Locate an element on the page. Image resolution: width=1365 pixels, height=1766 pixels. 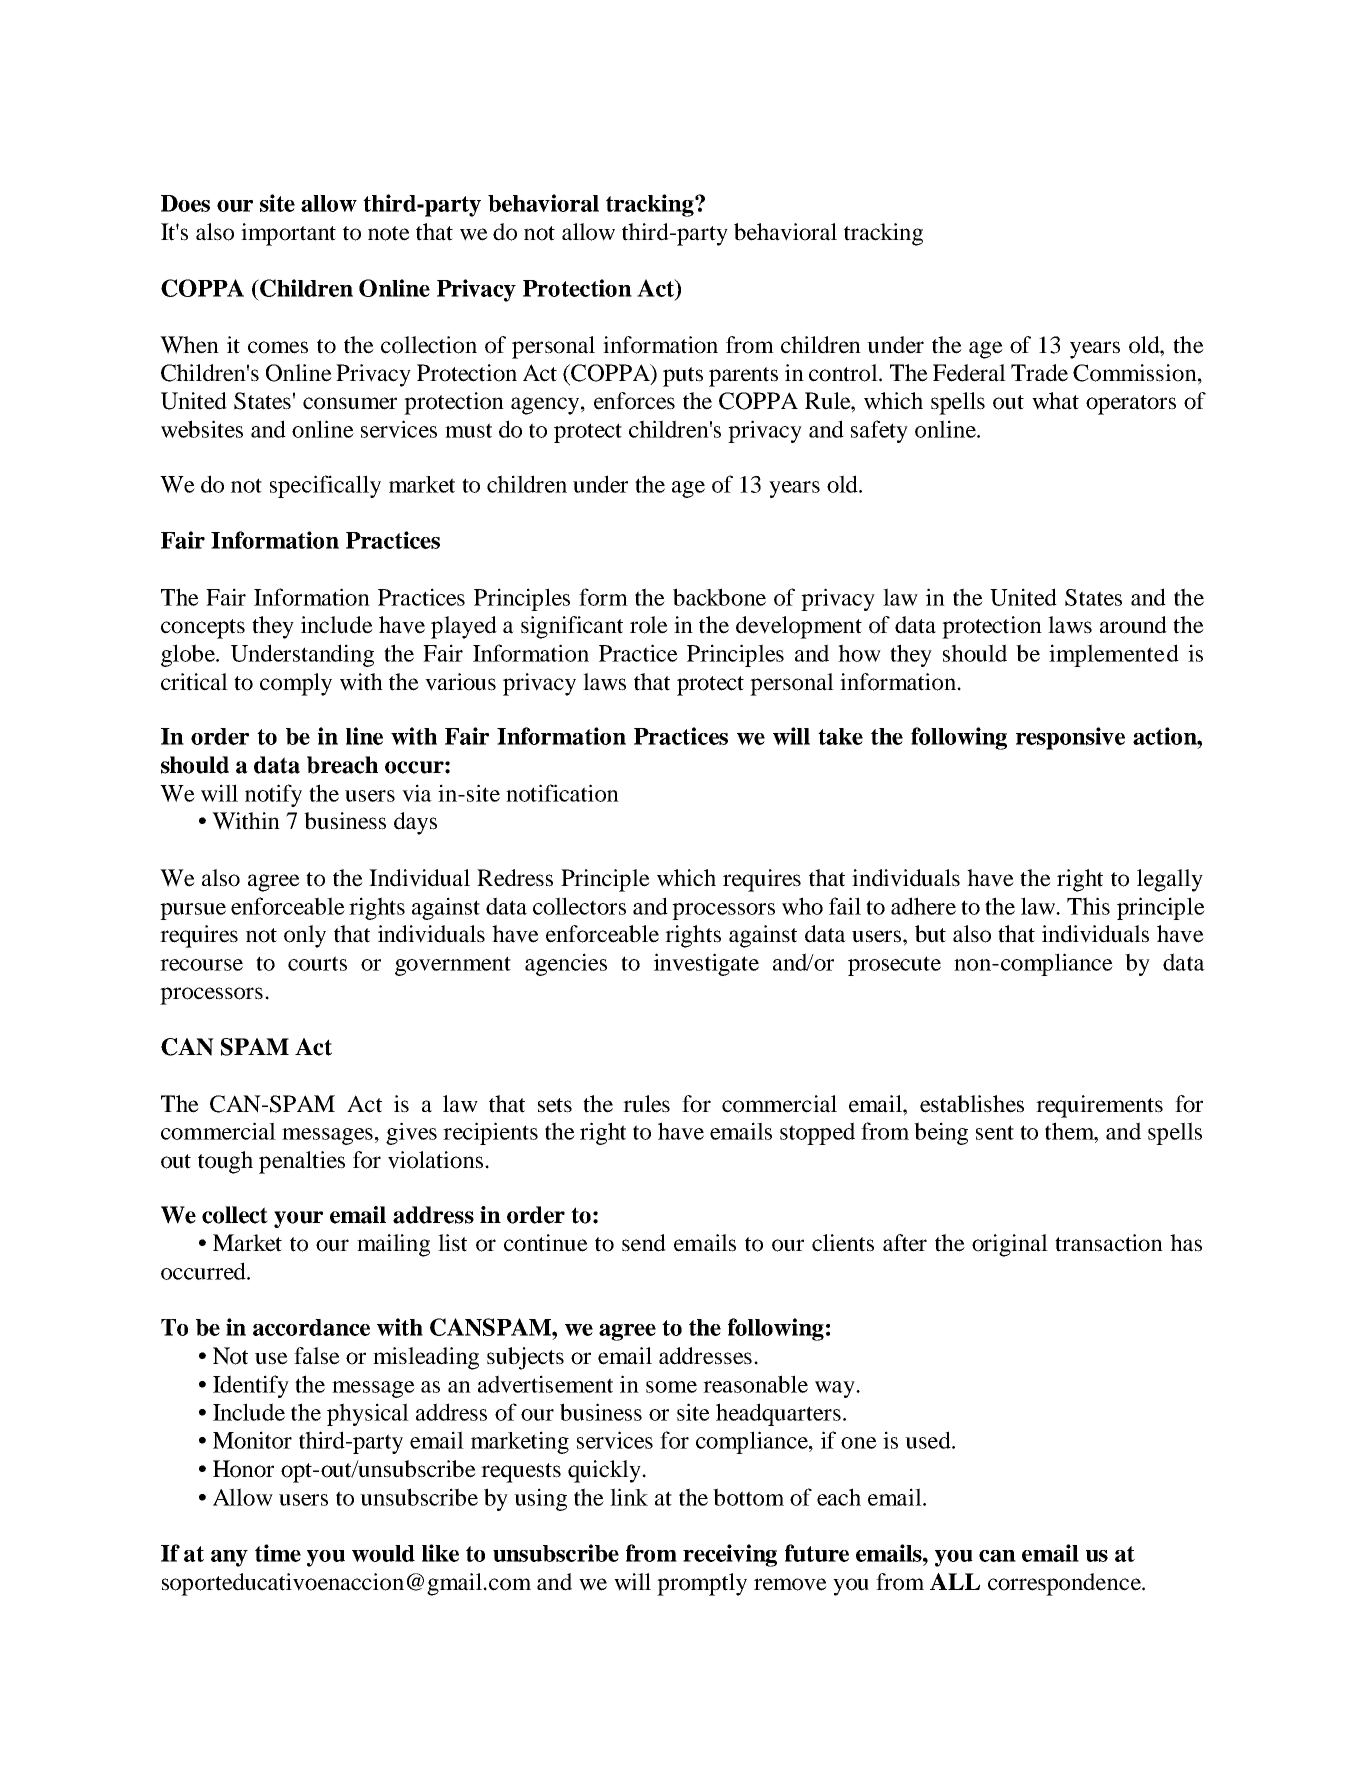
investigate is located at coordinates (706, 964).
